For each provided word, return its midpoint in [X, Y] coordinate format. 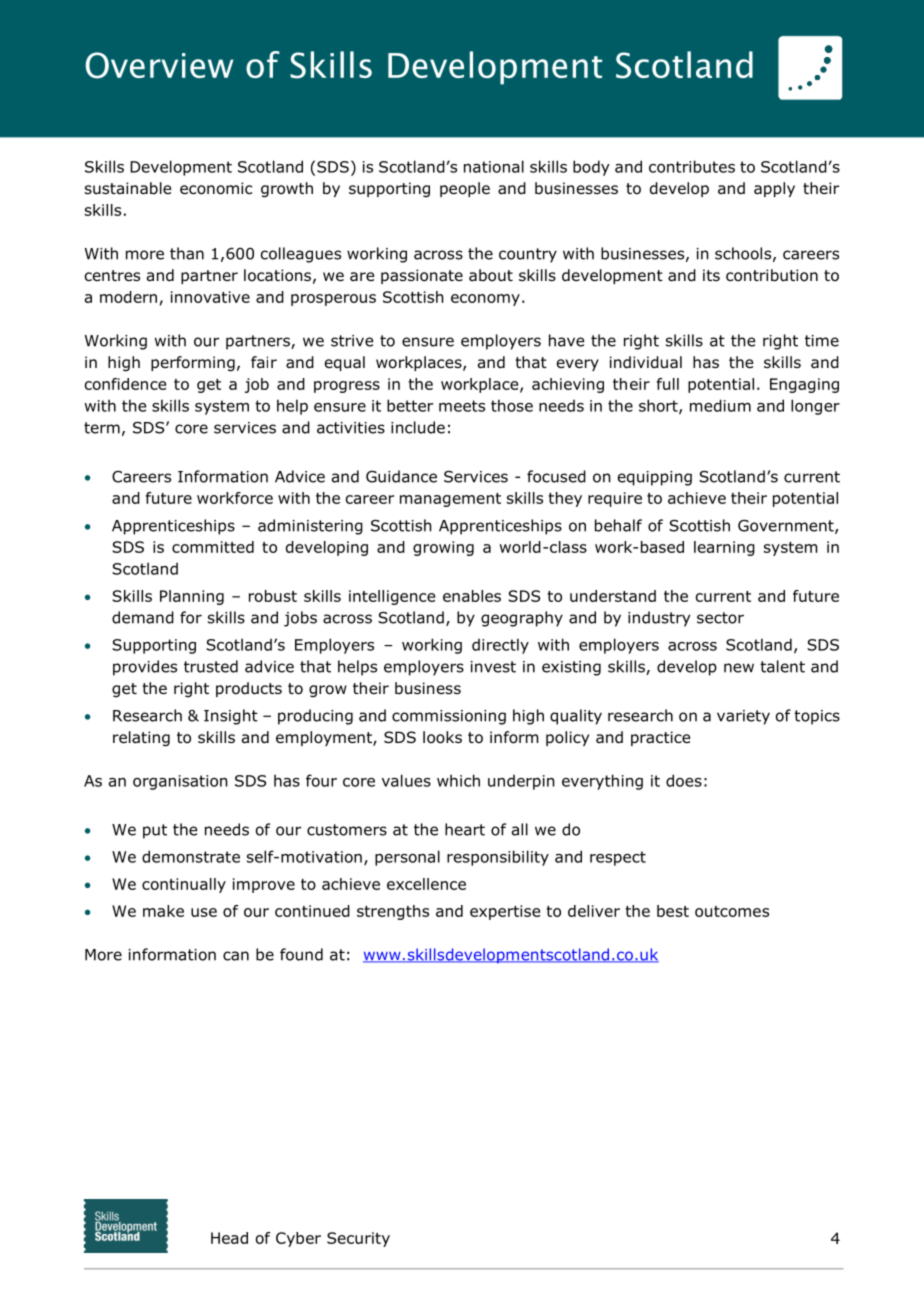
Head [229, 1238]
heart [465, 829]
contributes [692, 166]
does [684, 780]
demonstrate [191, 856]
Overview [159, 65]
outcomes [732, 911]
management [450, 500]
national [494, 166]
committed [213, 547]
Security [358, 1239]
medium [720, 405]
